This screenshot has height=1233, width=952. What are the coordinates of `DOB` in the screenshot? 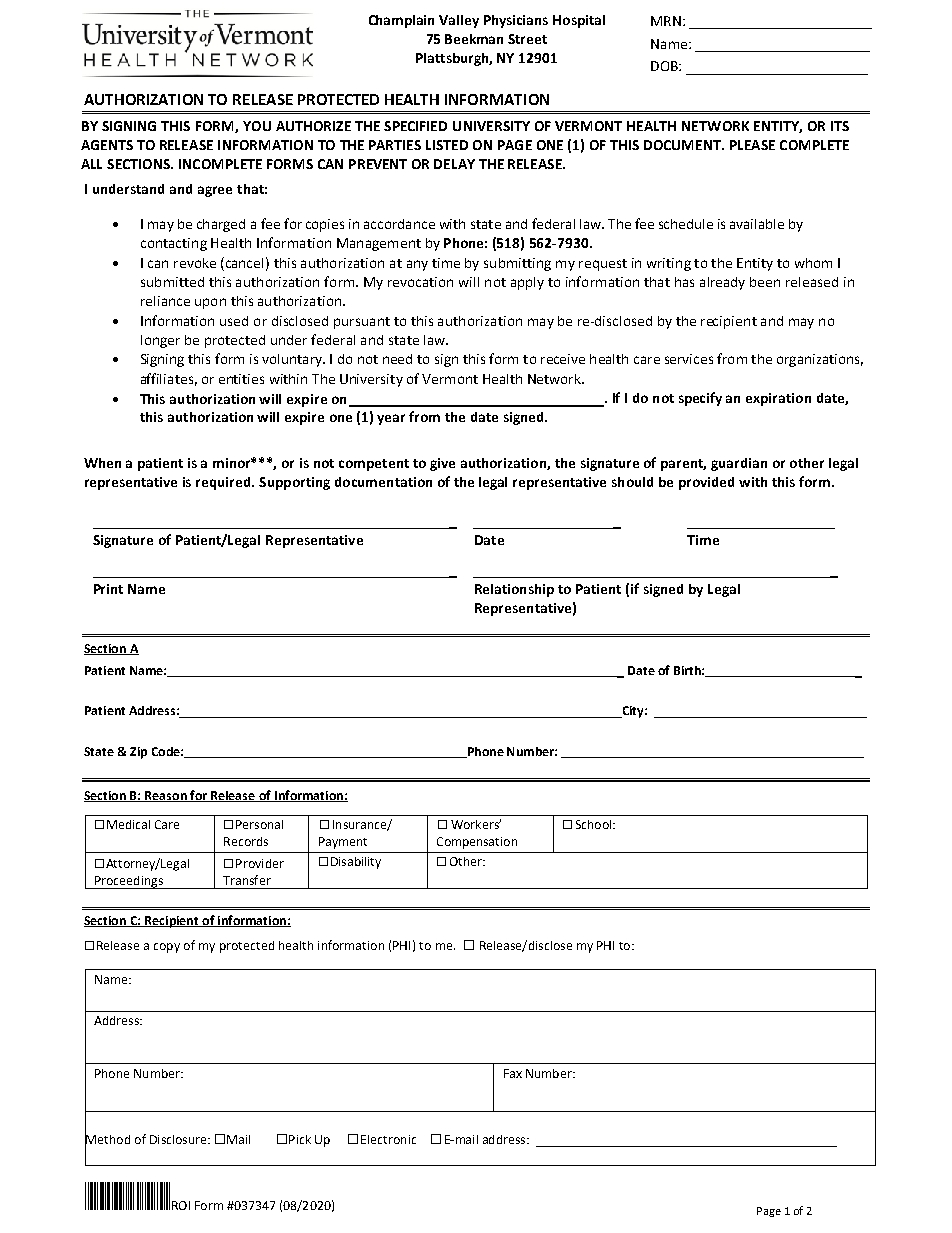 It's located at (665, 66).
